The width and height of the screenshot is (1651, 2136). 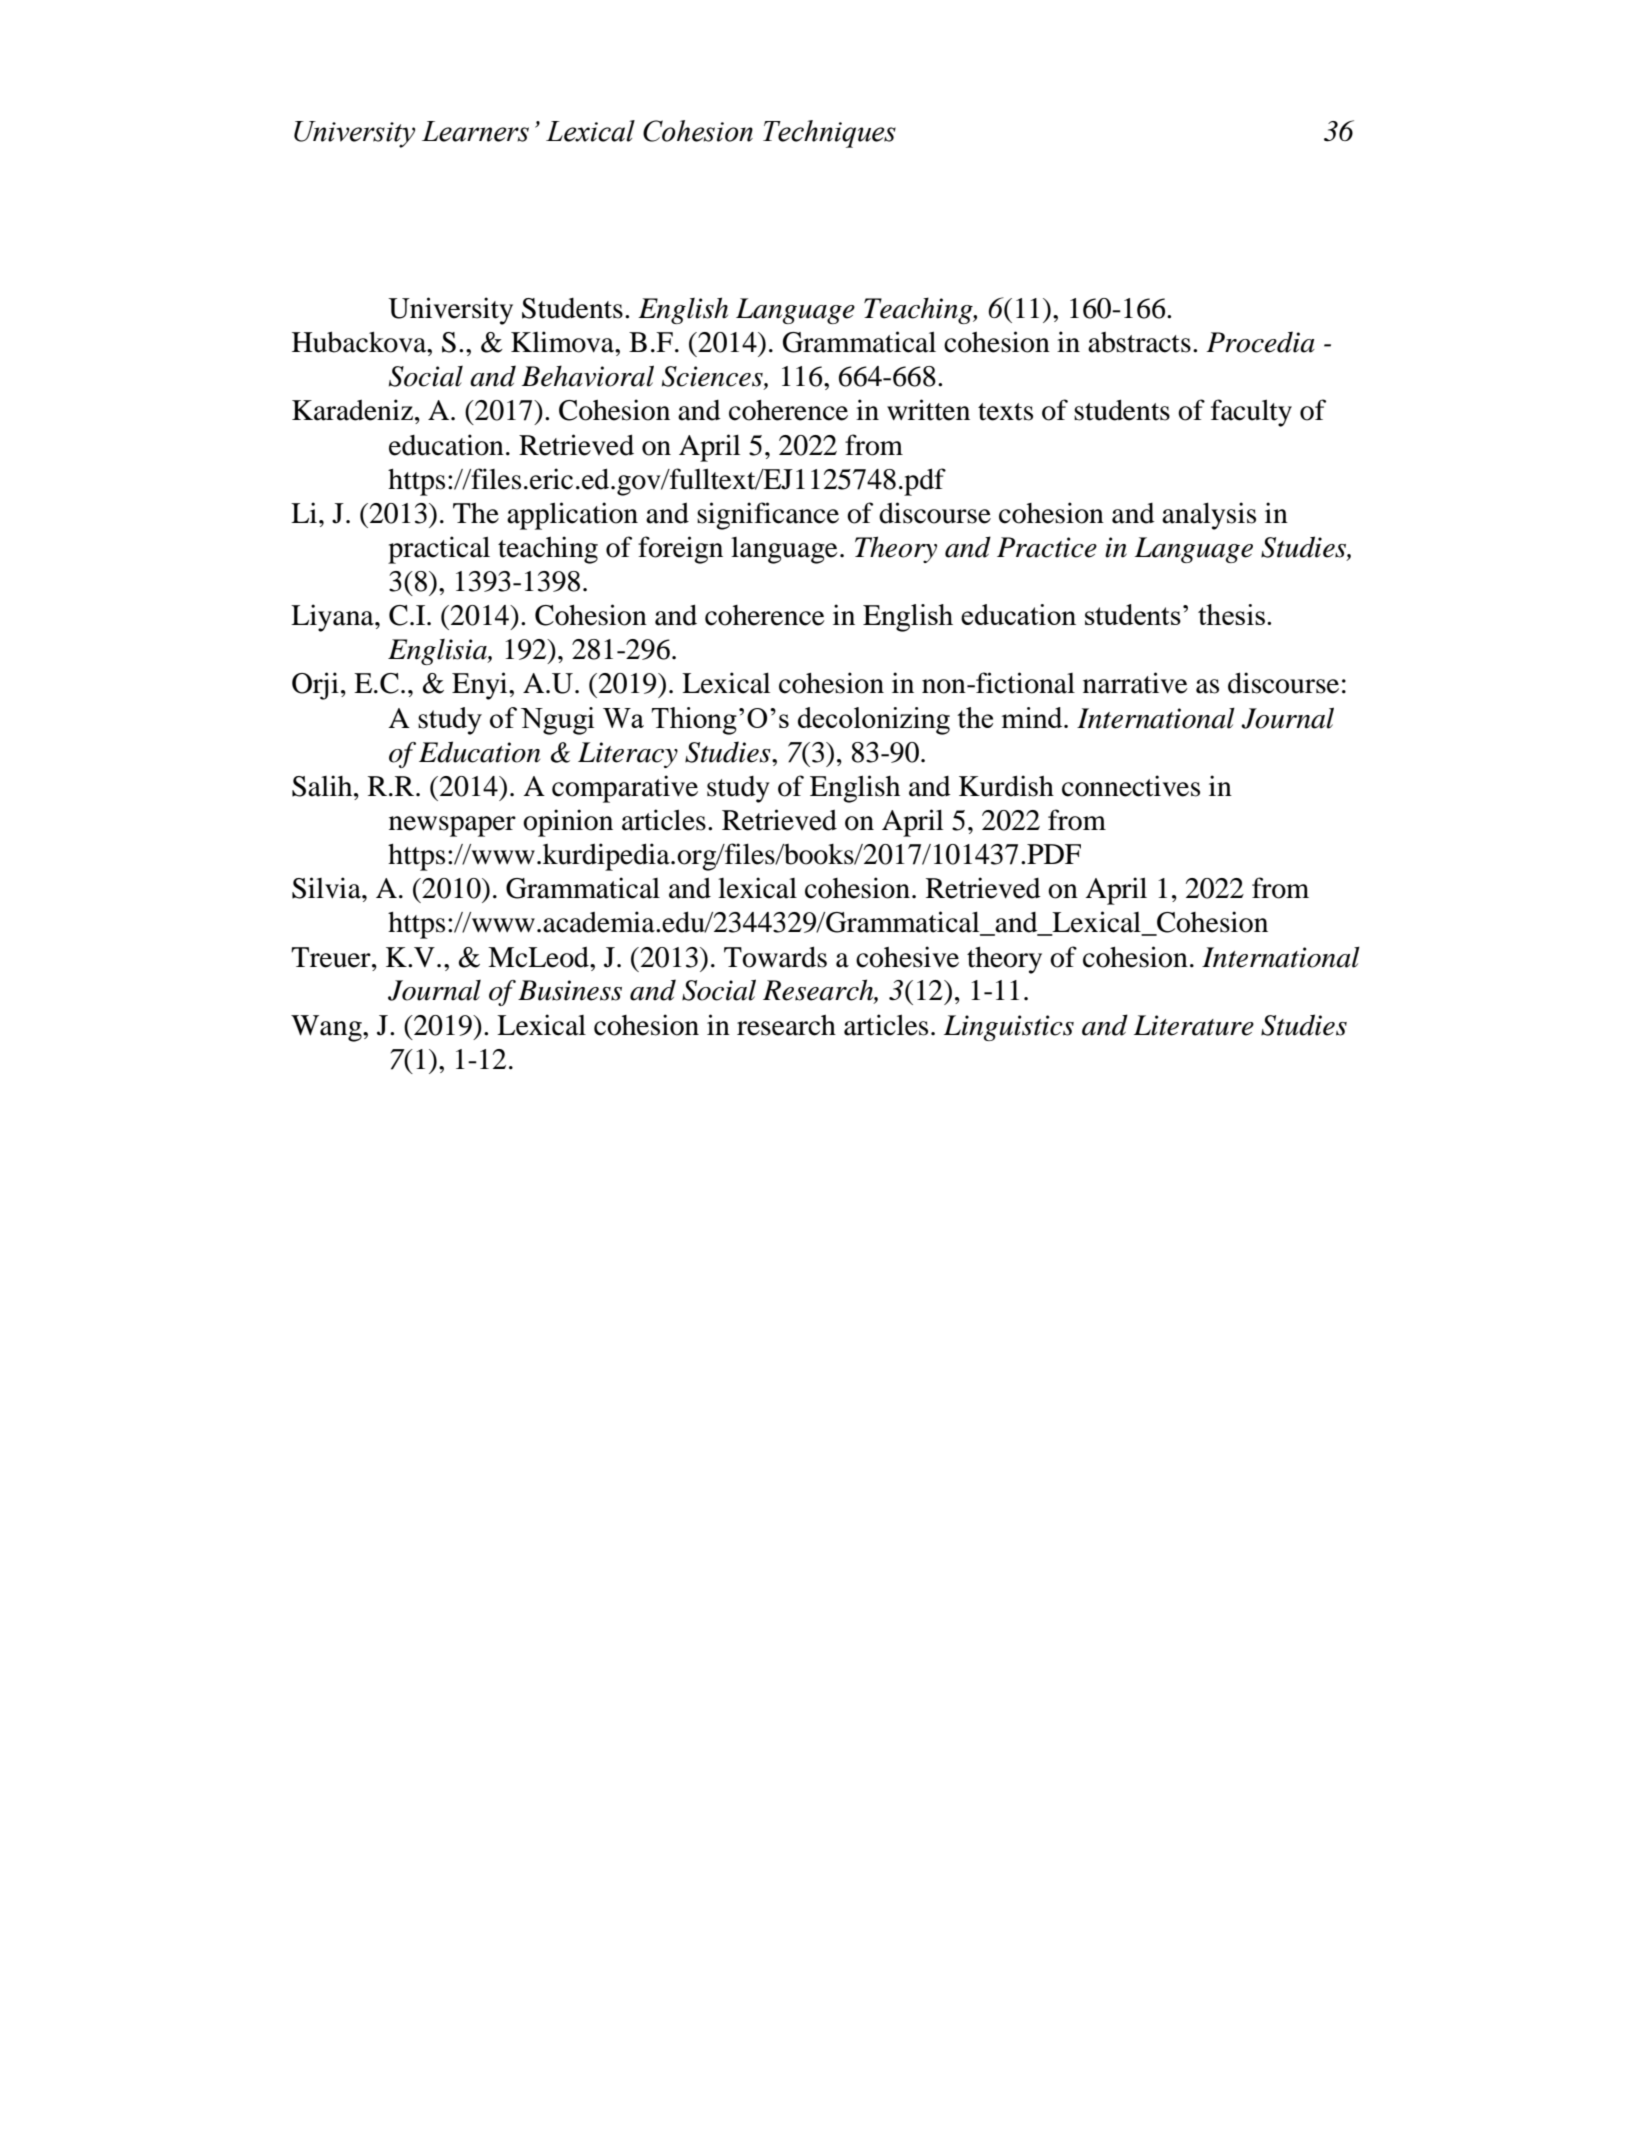 What do you see at coordinates (327, 1028) in the screenshot?
I see `Wang` at bounding box center [327, 1028].
